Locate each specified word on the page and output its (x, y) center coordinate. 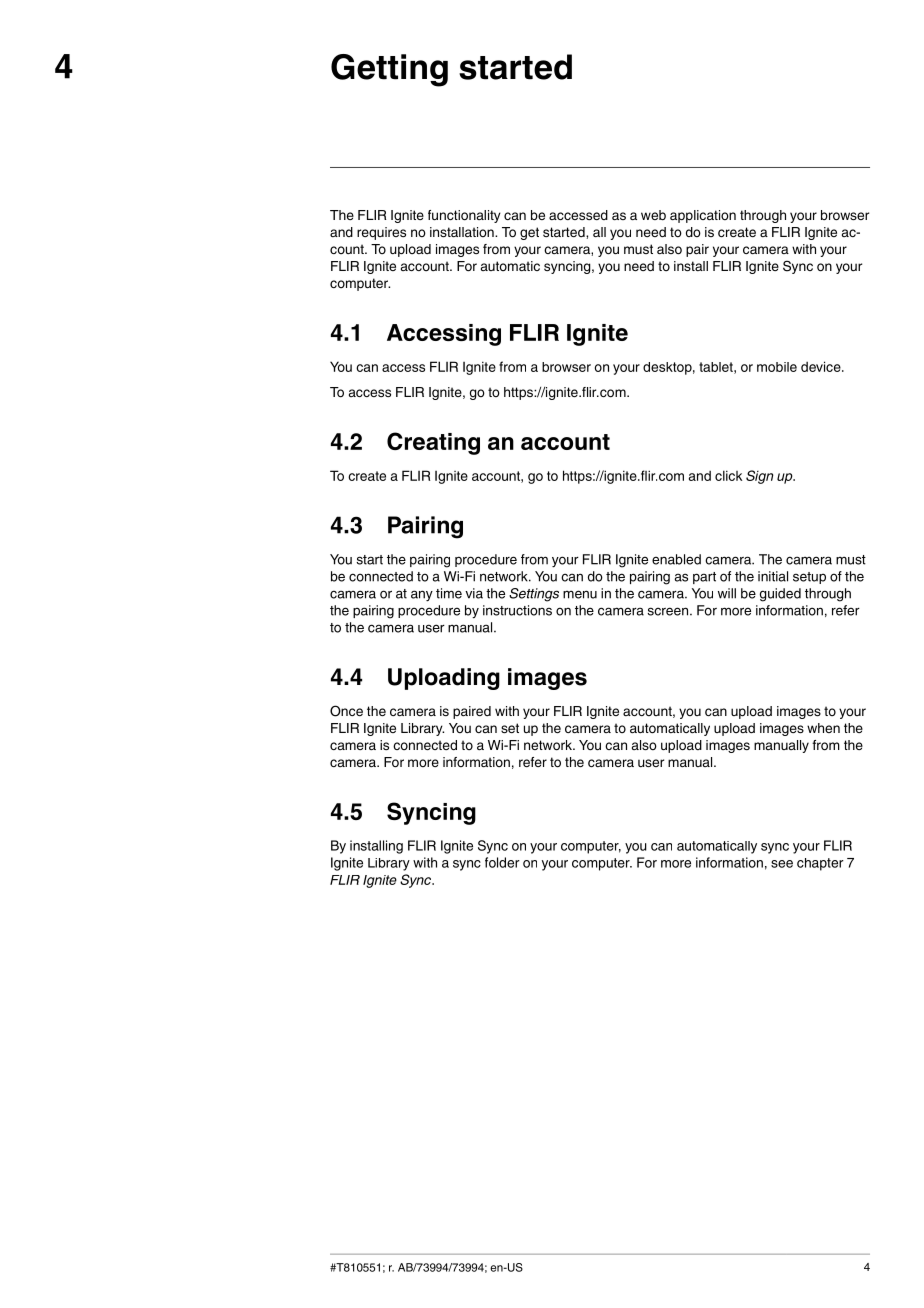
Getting (389, 70)
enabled (676, 559)
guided (780, 595)
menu (580, 594)
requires (381, 233)
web (653, 215)
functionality (464, 216)
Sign (759, 477)
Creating (433, 443)
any (422, 596)
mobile (777, 367)
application (703, 216)
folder (502, 862)
